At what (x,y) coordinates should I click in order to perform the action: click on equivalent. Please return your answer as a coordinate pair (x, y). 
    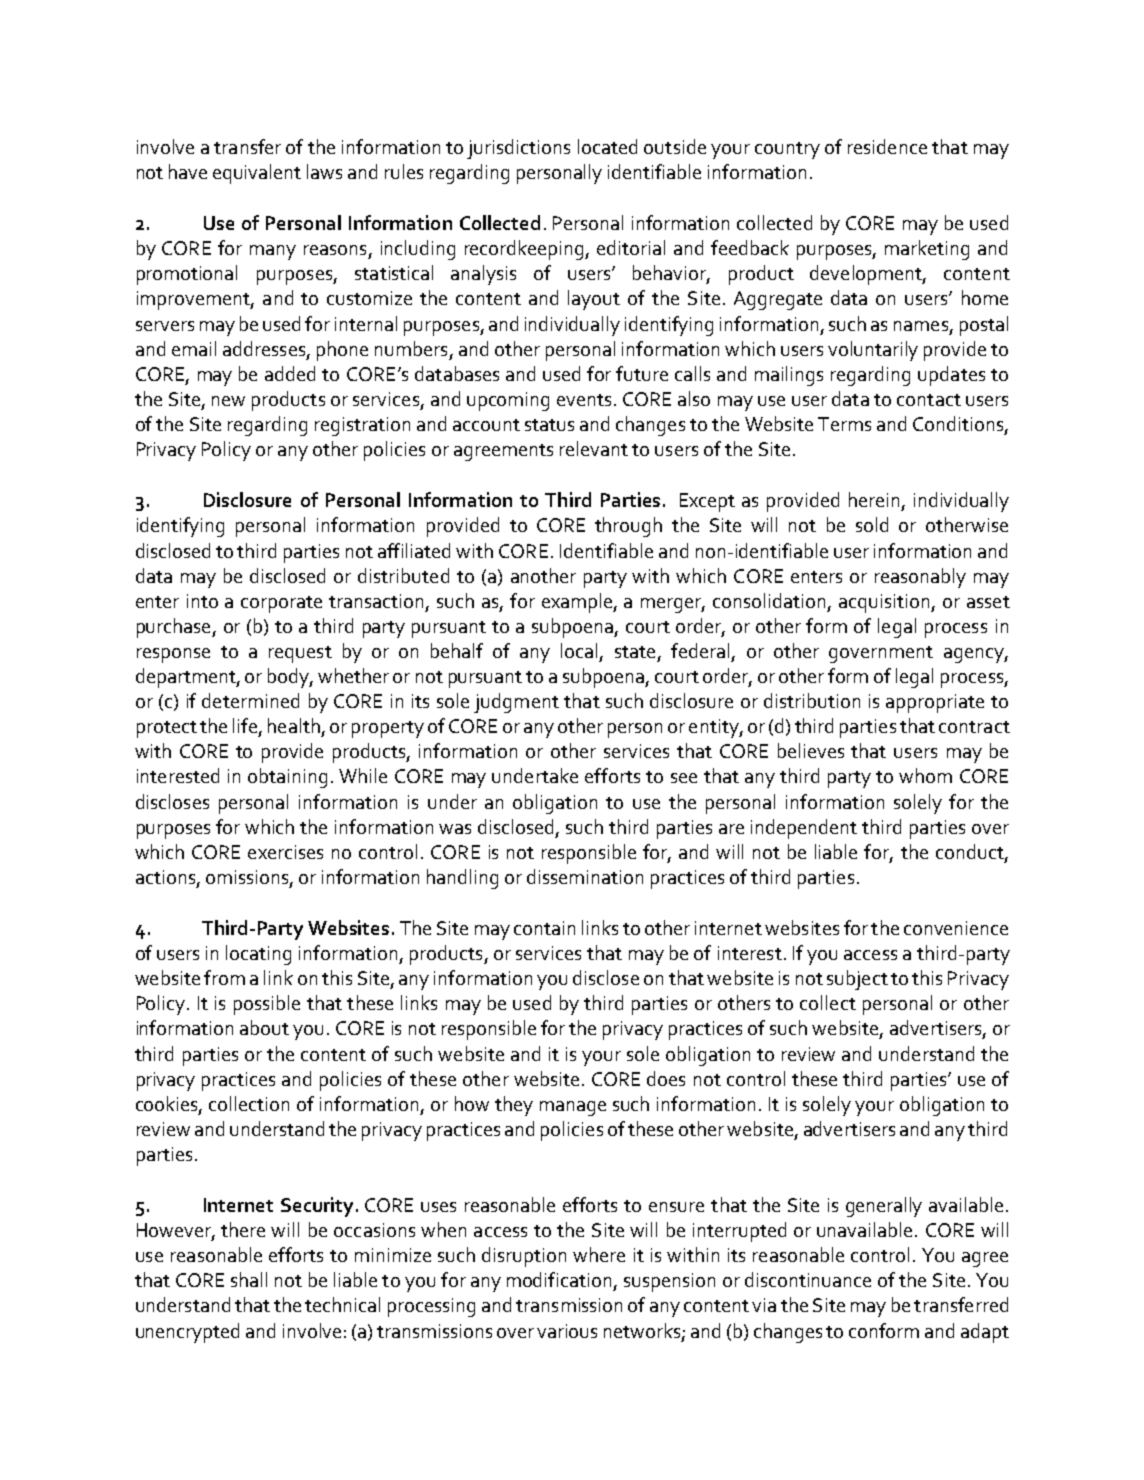
    Looking at the image, I should click on (257, 174).
